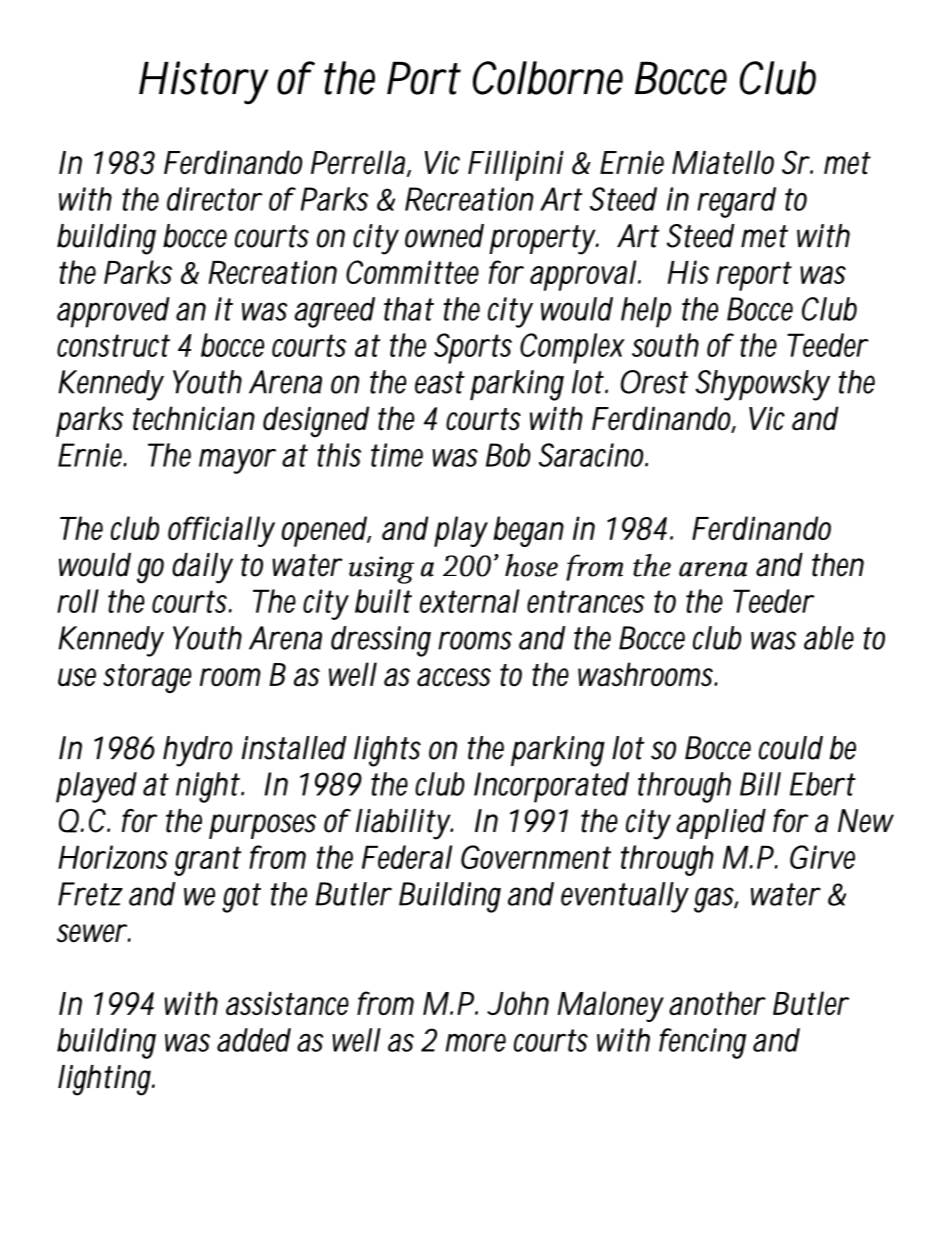 The height and width of the page is (1233, 952). I want to click on owned, so click(444, 236).
